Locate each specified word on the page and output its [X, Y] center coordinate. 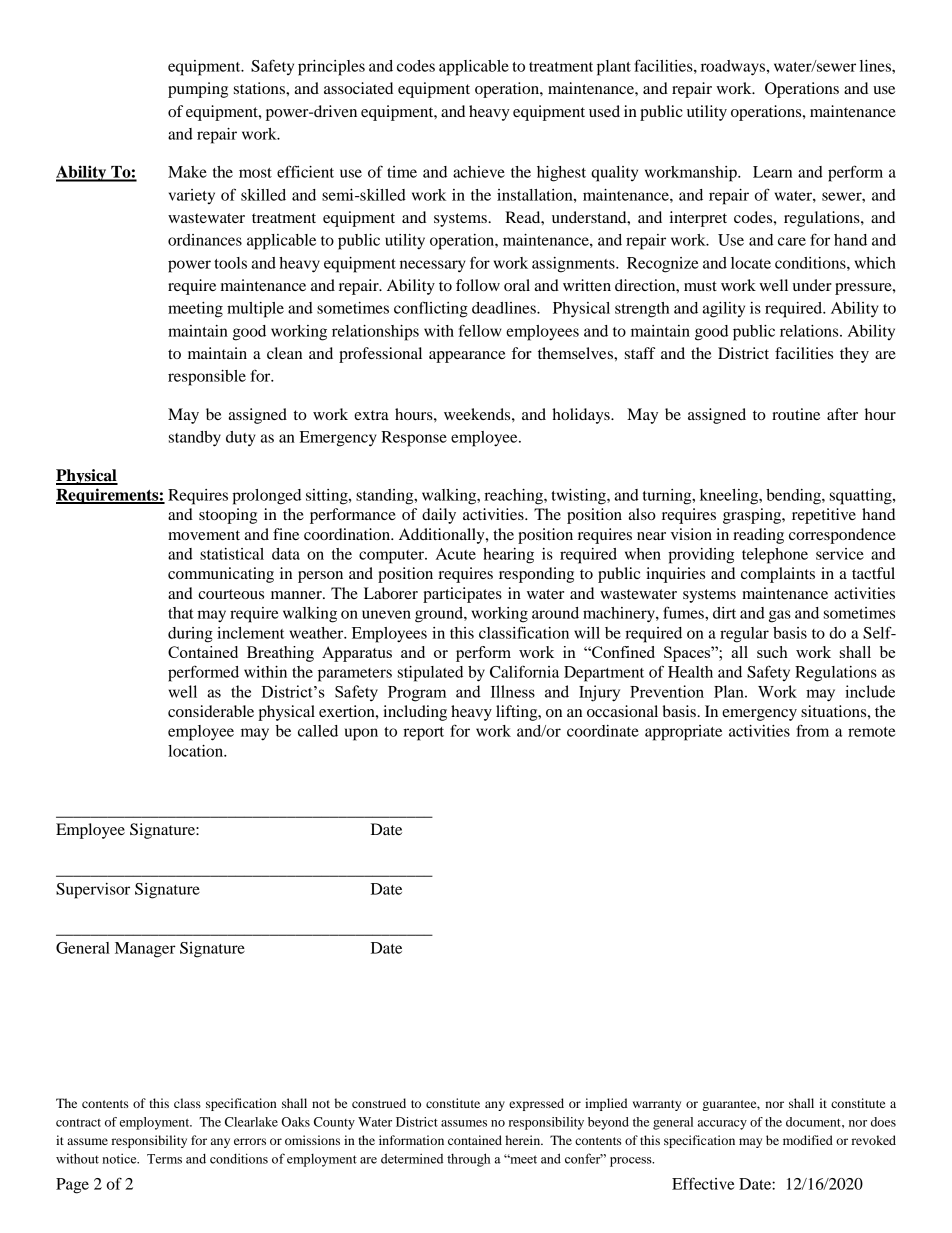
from [812, 730]
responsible [207, 378]
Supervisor [93, 891]
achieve [479, 172]
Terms [164, 1159]
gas [780, 616]
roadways [734, 68]
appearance [467, 357]
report [423, 734]
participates [462, 595]
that [181, 613]
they [854, 355]
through [469, 1160]
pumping [198, 90]
